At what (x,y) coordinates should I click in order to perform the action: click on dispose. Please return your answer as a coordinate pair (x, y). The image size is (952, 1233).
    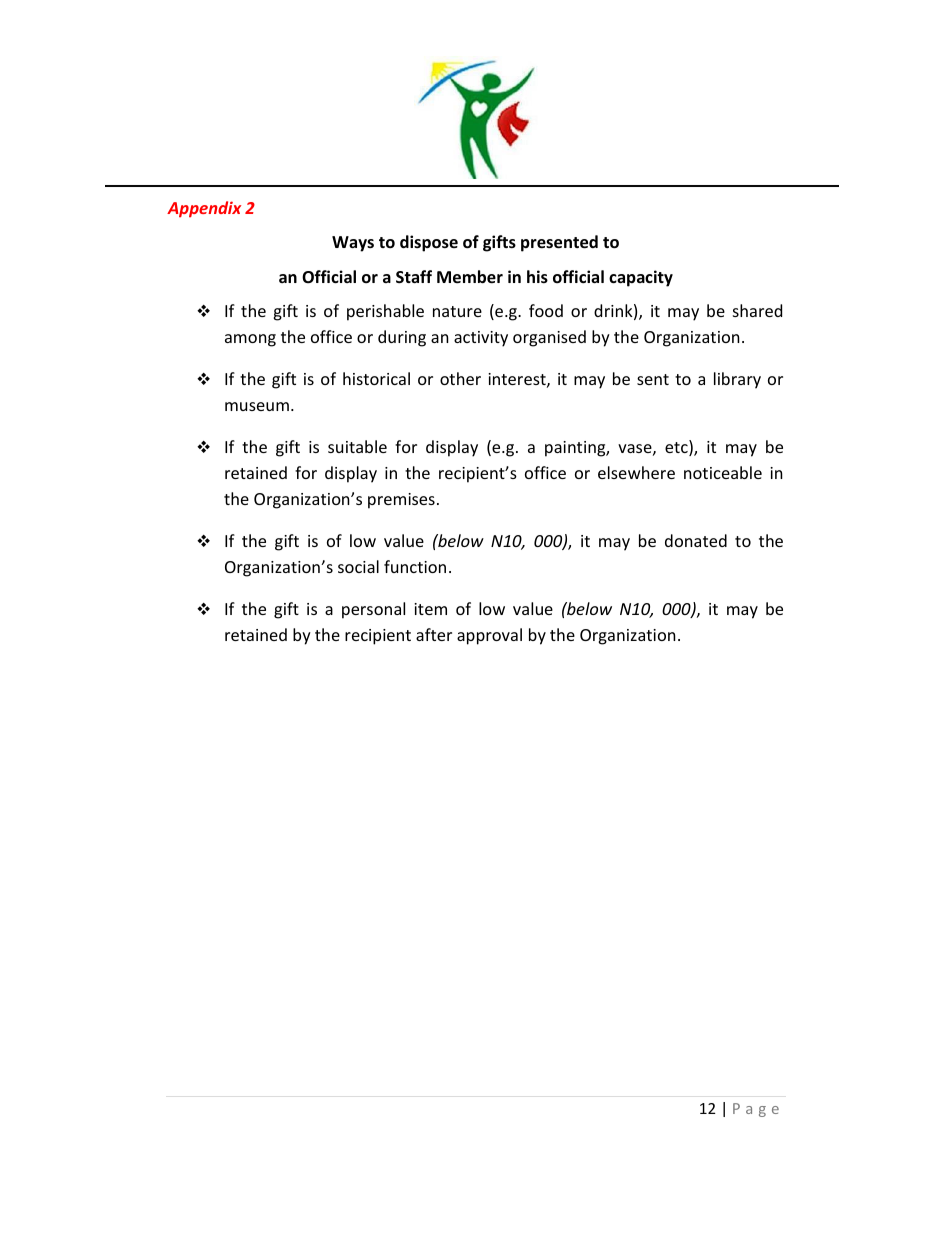
    Looking at the image, I should click on (429, 243).
